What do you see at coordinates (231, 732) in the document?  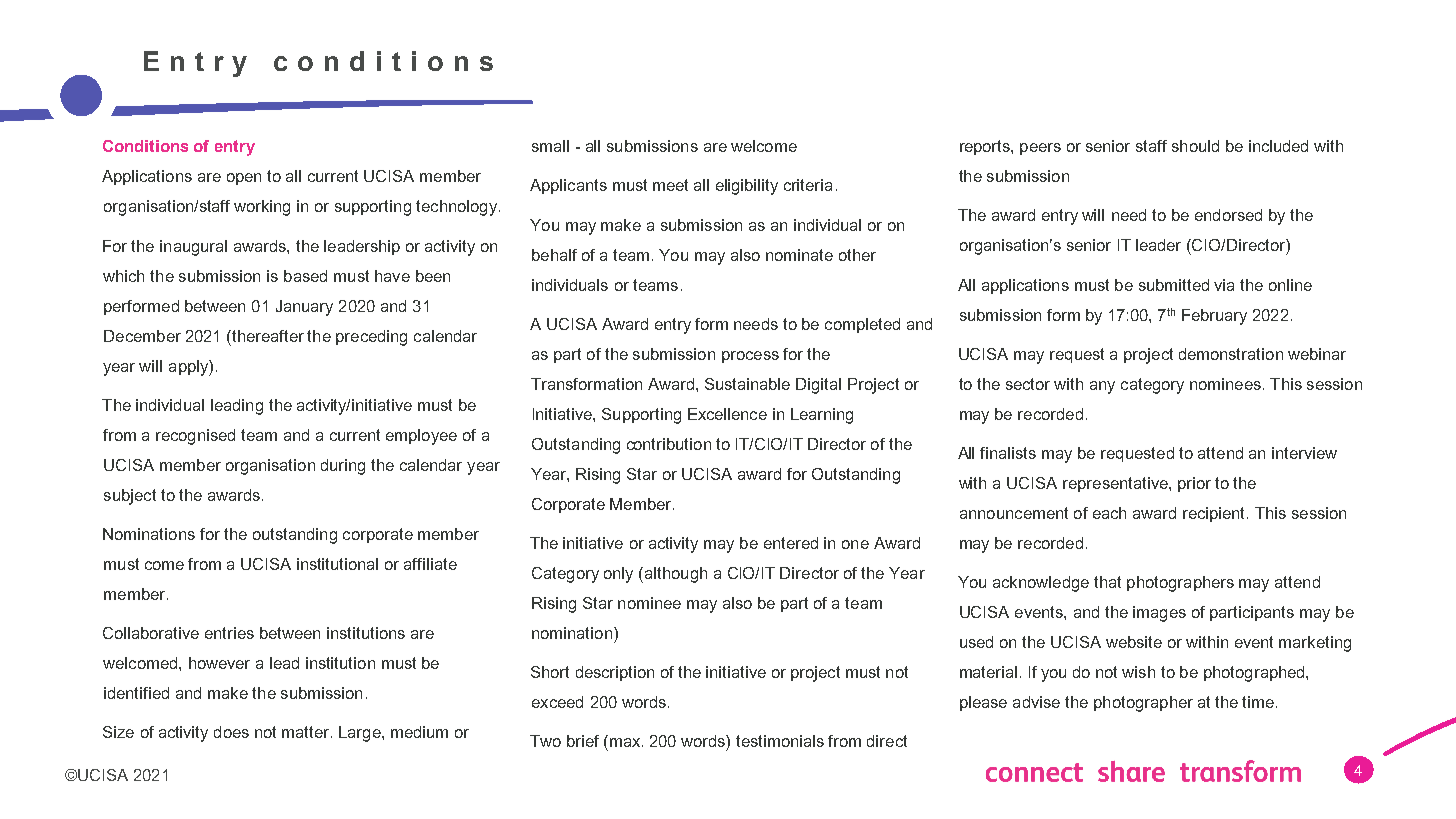 I see `does` at bounding box center [231, 732].
